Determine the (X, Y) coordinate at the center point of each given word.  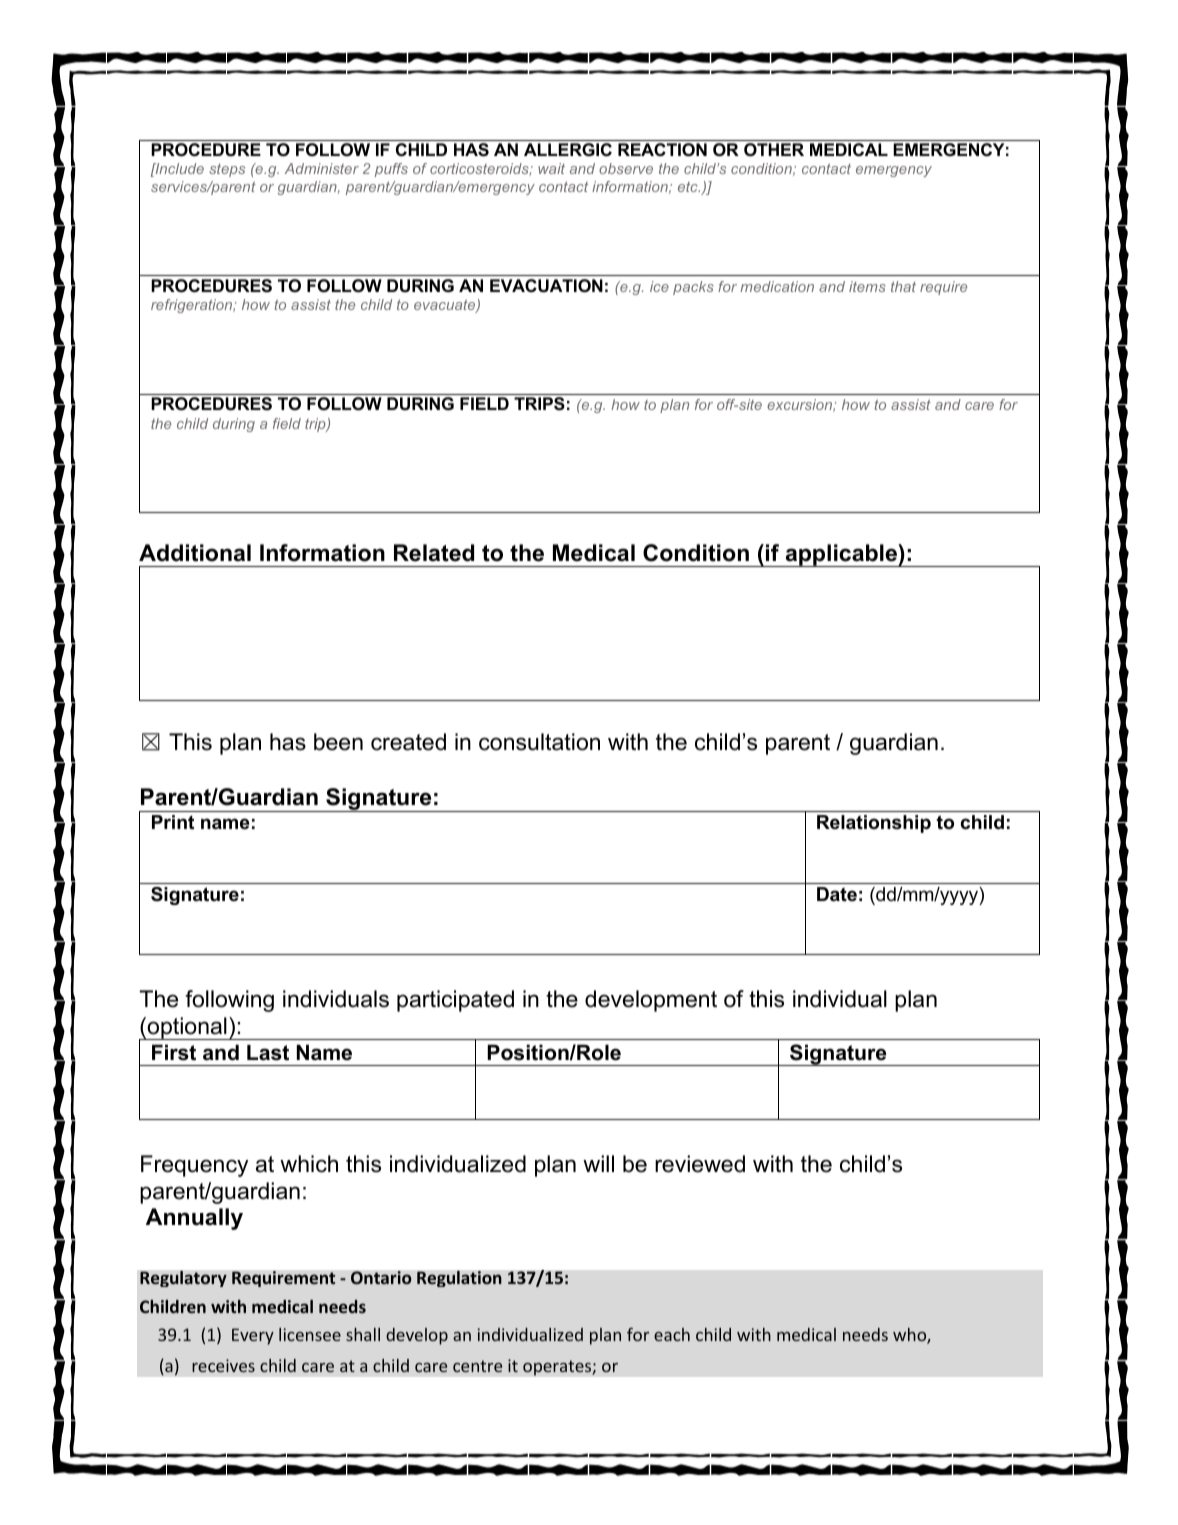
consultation (539, 742)
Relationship (874, 824)
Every (253, 1336)
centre (477, 1366)
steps (227, 170)
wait (551, 168)
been (338, 742)
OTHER (774, 150)
